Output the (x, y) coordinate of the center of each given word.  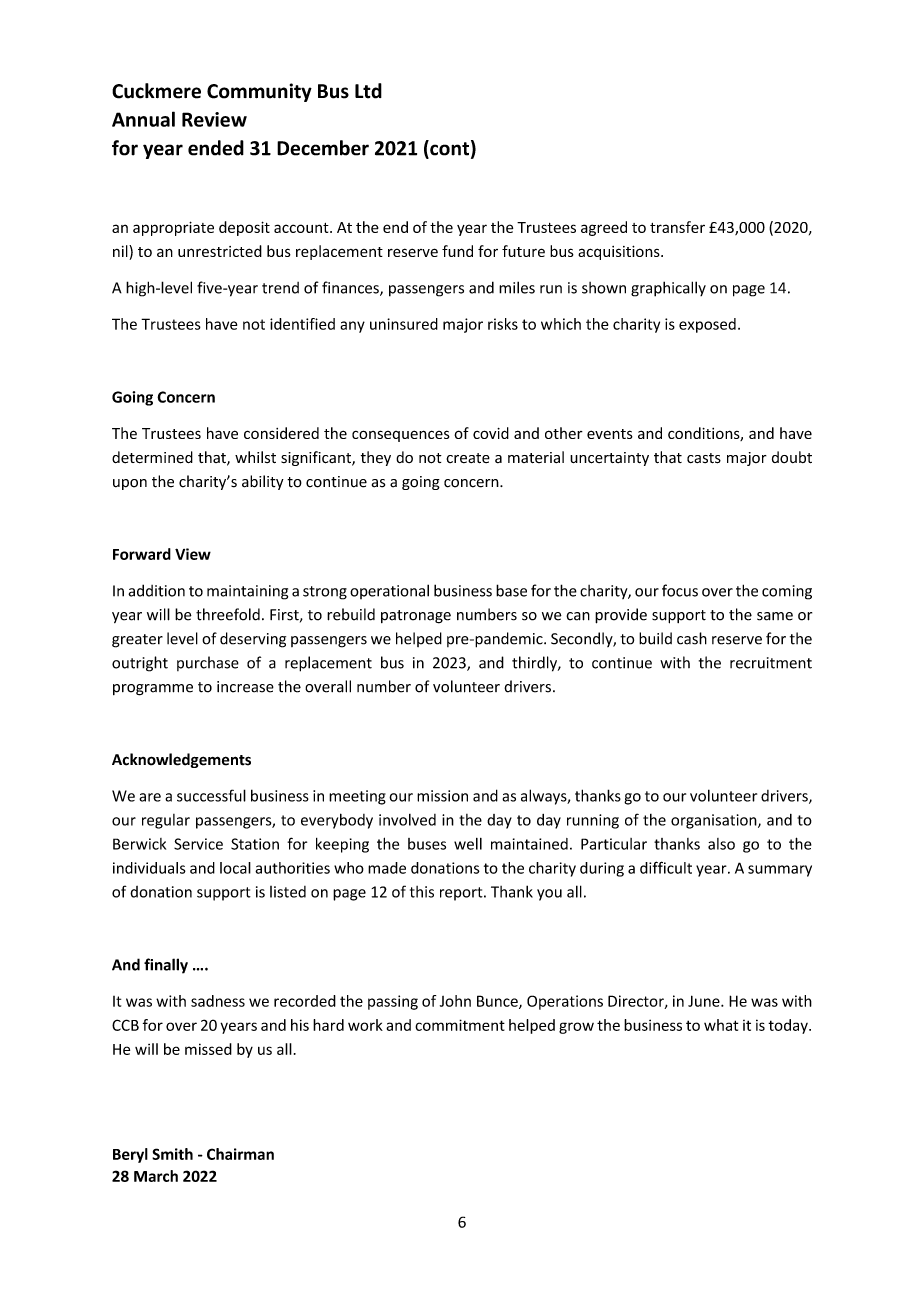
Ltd (368, 91)
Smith (172, 1154)
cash (692, 638)
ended (216, 148)
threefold (228, 614)
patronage (416, 617)
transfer (677, 227)
